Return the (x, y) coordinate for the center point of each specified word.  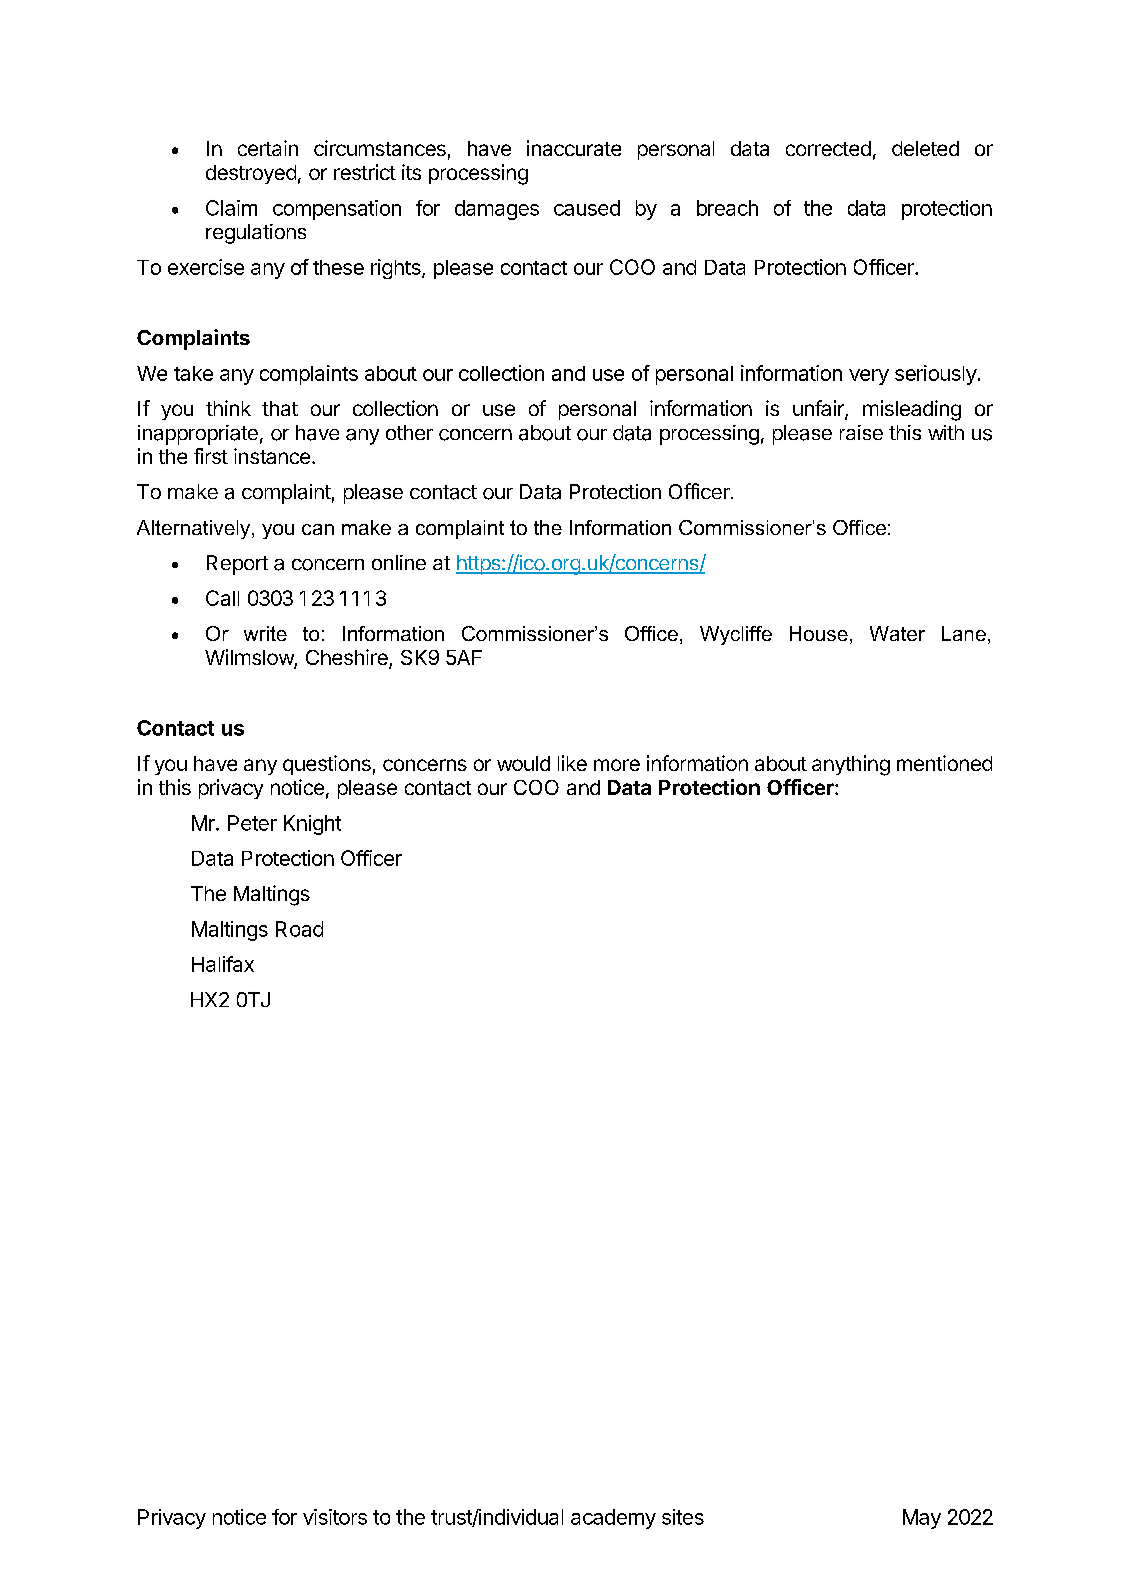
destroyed (251, 174)
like (572, 763)
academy (613, 1519)
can (318, 529)
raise (861, 432)
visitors (335, 1517)
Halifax (223, 964)
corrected (828, 148)
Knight (312, 825)
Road (299, 929)
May (922, 1519)
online (399, 562)
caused (587, 208)
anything (851, 765)
